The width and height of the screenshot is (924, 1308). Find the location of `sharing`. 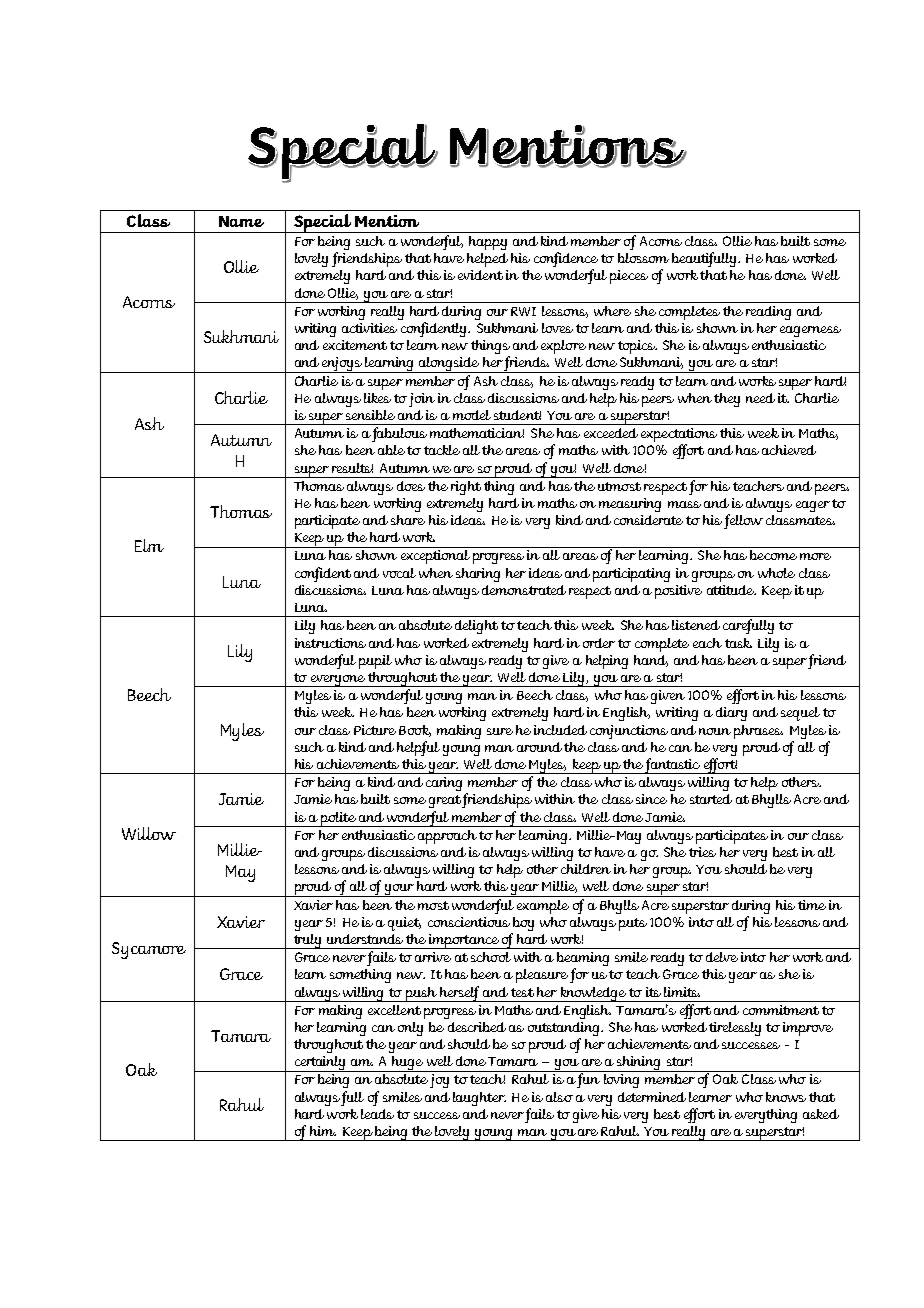

sharing is located at coordinates (478, 575).
